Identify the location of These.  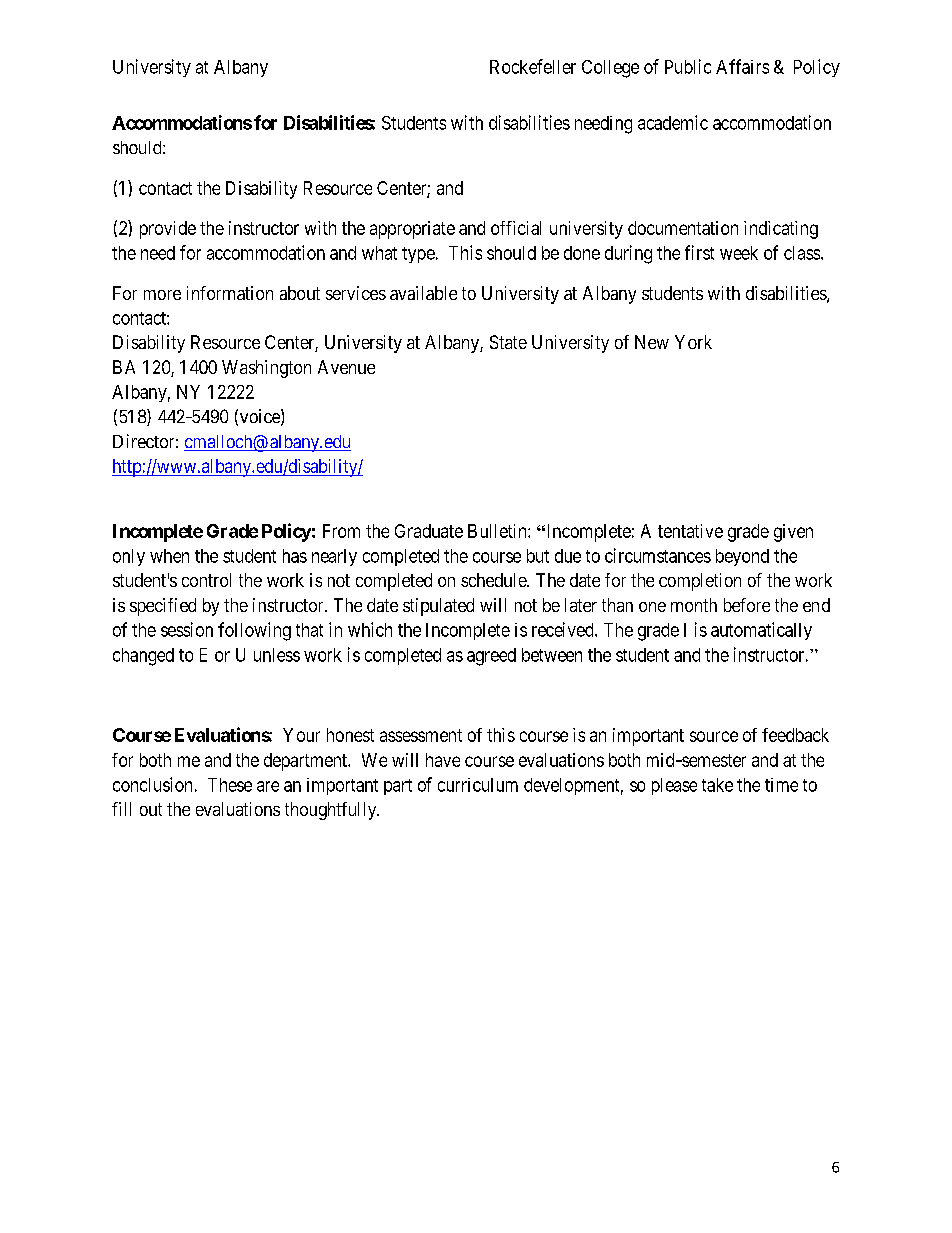
(230, 785).
